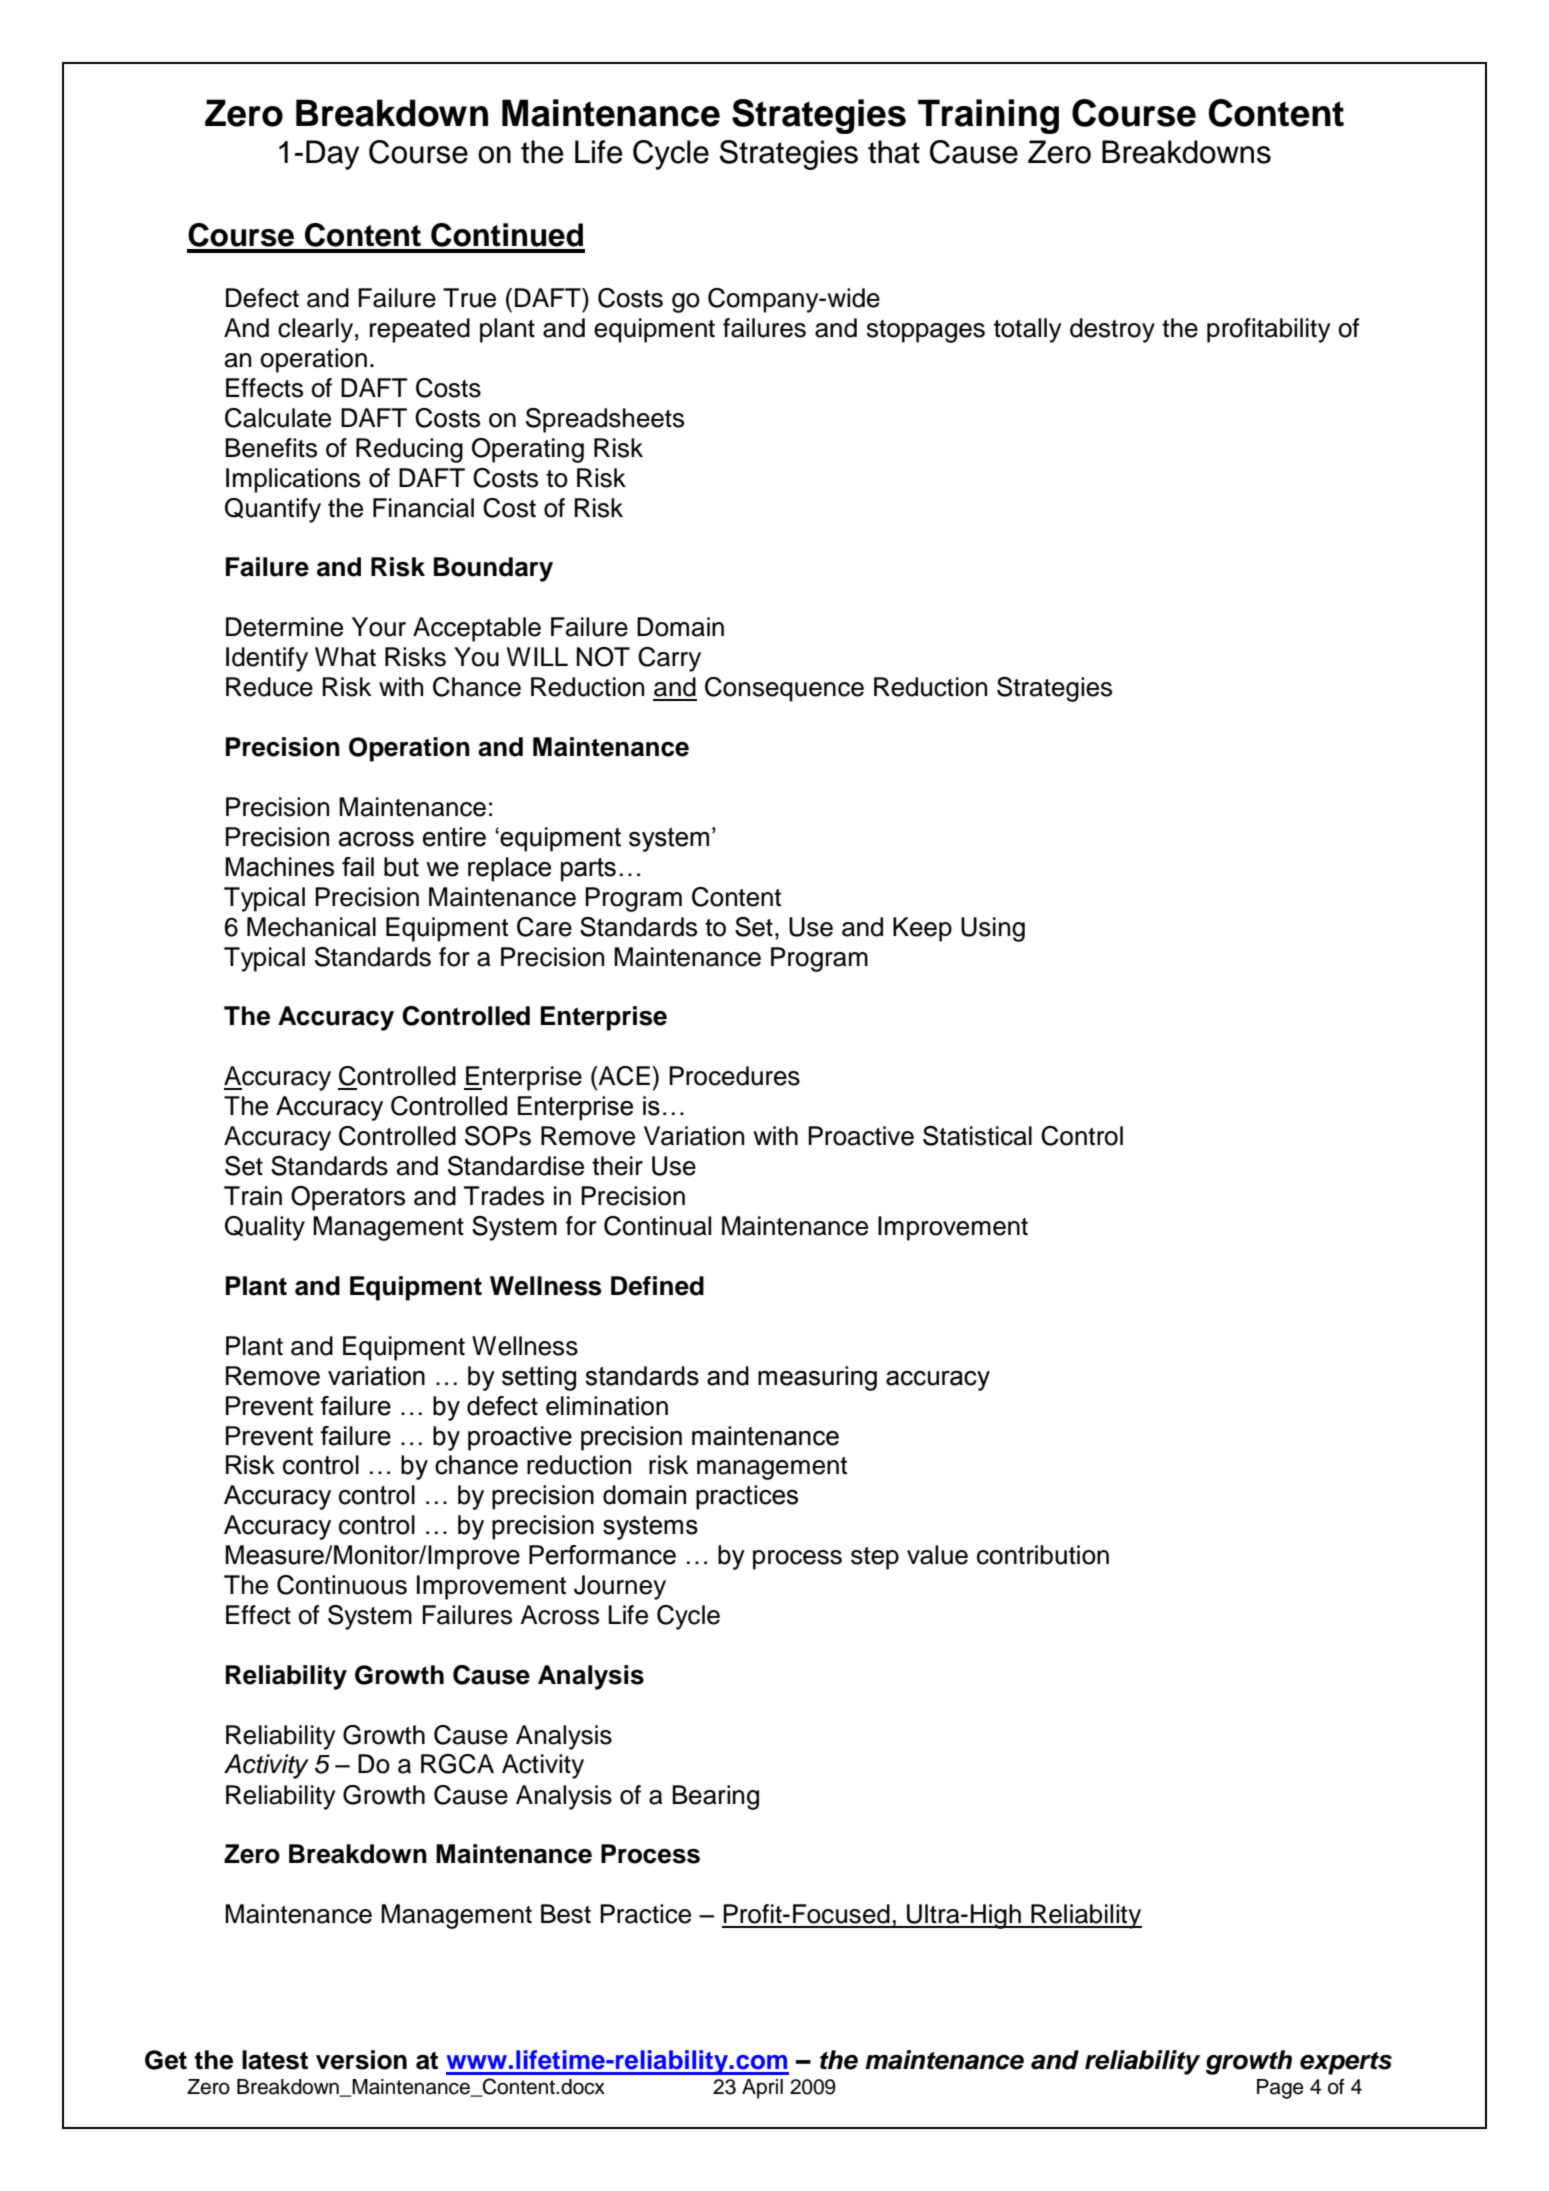 Image resolution: width=1549 pixels, height=2191 pixels. Describe the element at coordinates (275, 2060) in the document. I see `latest` at that location.
